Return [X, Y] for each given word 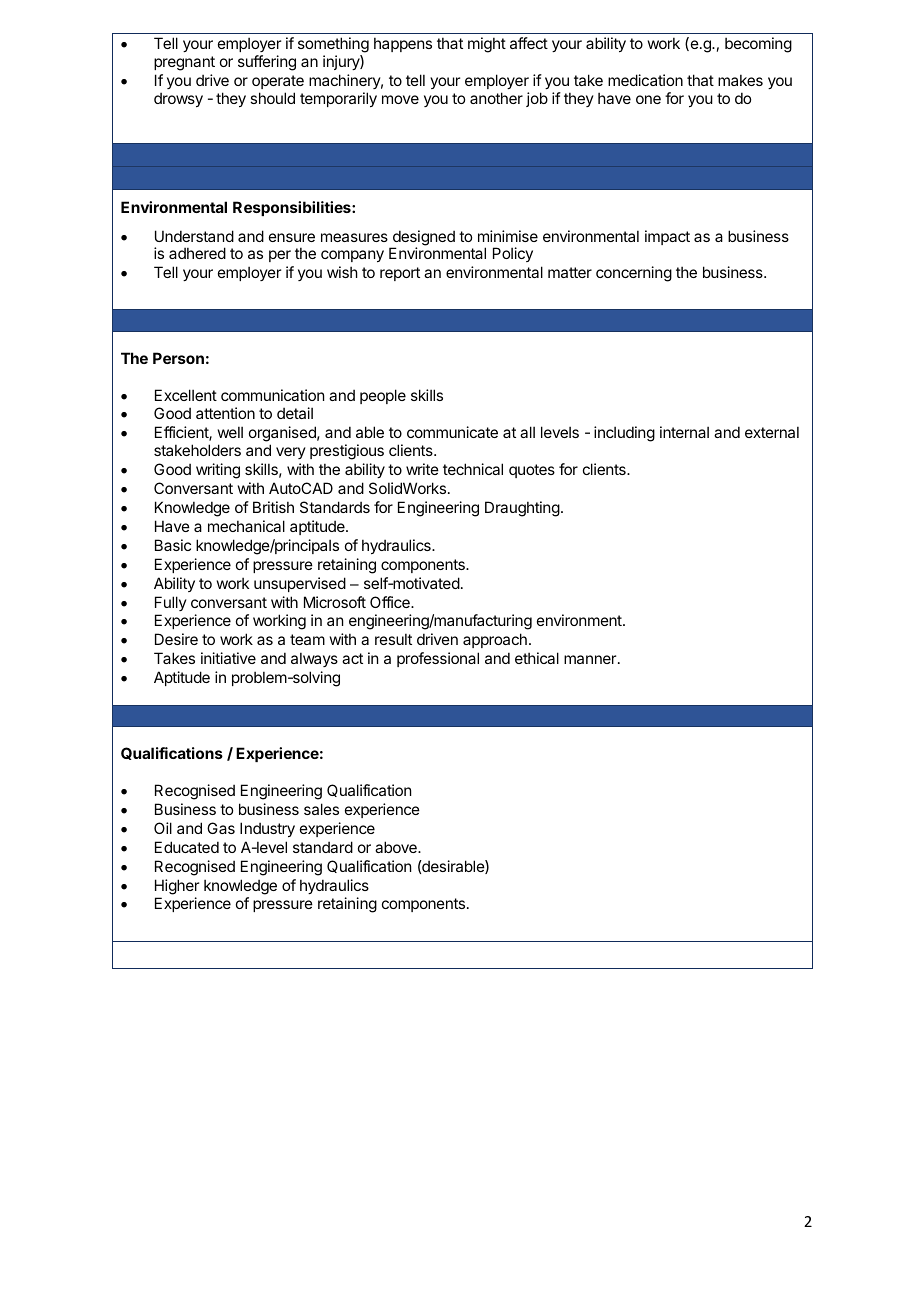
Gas [221, 828]
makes [740, 80]
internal [684, 432]
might [487, 45]
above [397, 847]
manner [590, 659]
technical [473, 469]
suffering [267, 63]
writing [218, 471]
